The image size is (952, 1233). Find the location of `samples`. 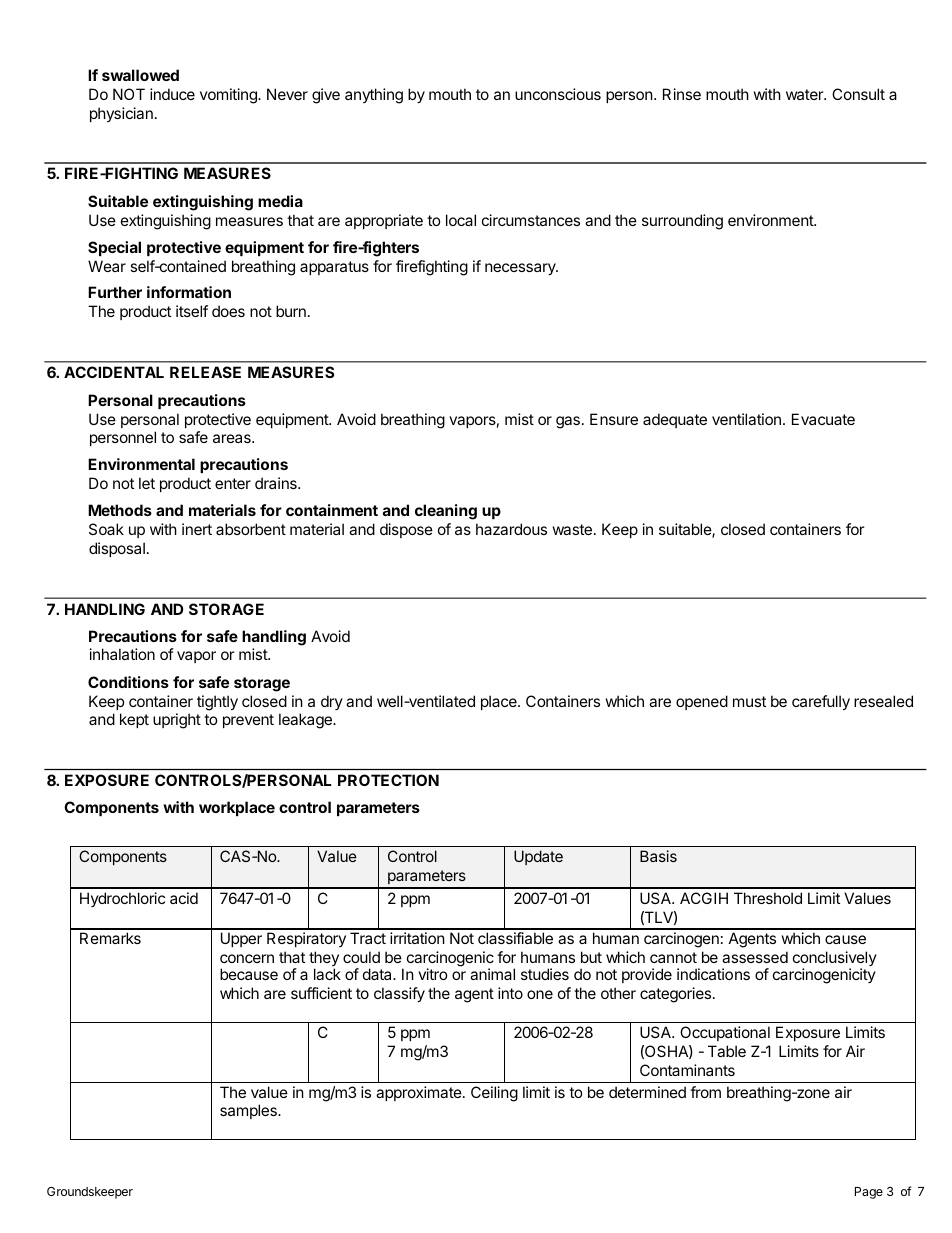

samples is located at coordinates (249, 1111).
